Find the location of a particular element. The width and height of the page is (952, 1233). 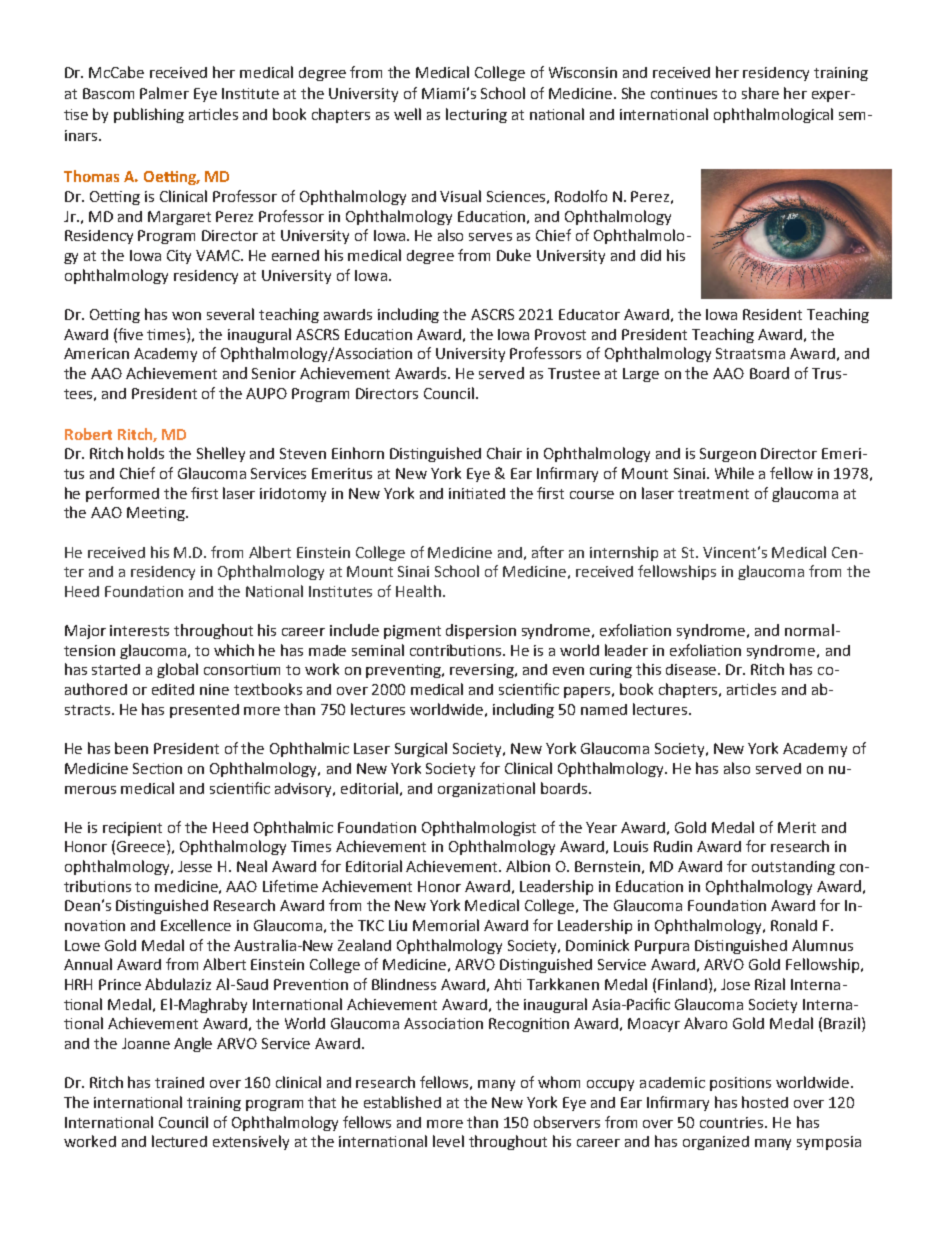

Rudin is located at coordinates (673, 846).
